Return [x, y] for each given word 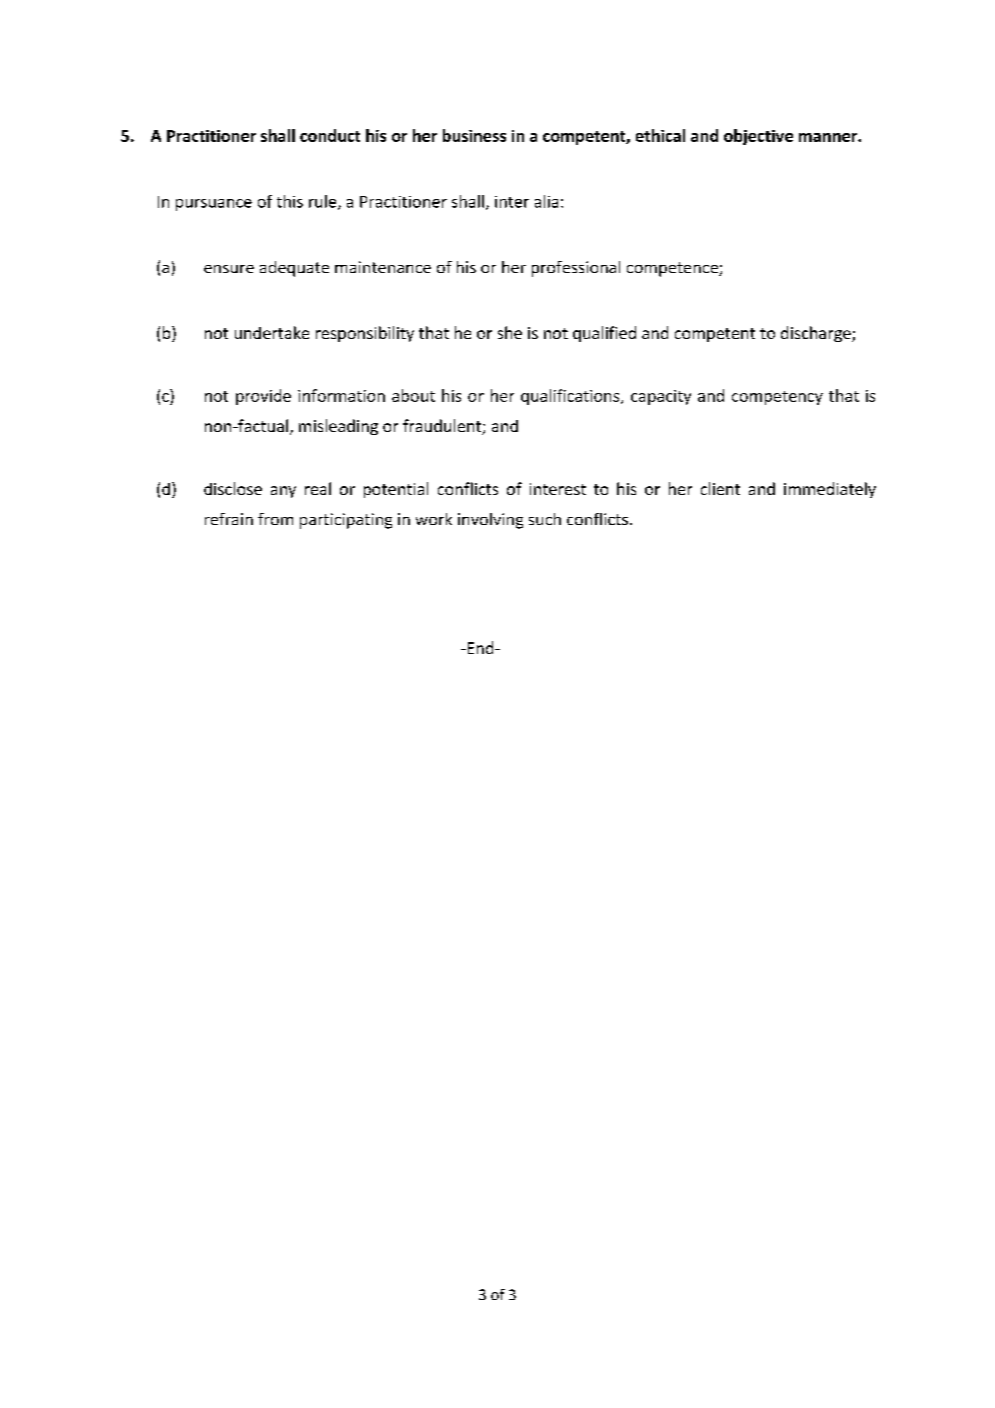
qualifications [571, 397]
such [545, 519]
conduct [330, 135]
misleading [338, 427]
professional [576, 269]
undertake [272, 332]
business [474, 135]
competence [673, 269]
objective [758, 137]
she [510, 332]
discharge [817, 334]
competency [777, 398]
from [275, 519]
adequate [294, 269]
